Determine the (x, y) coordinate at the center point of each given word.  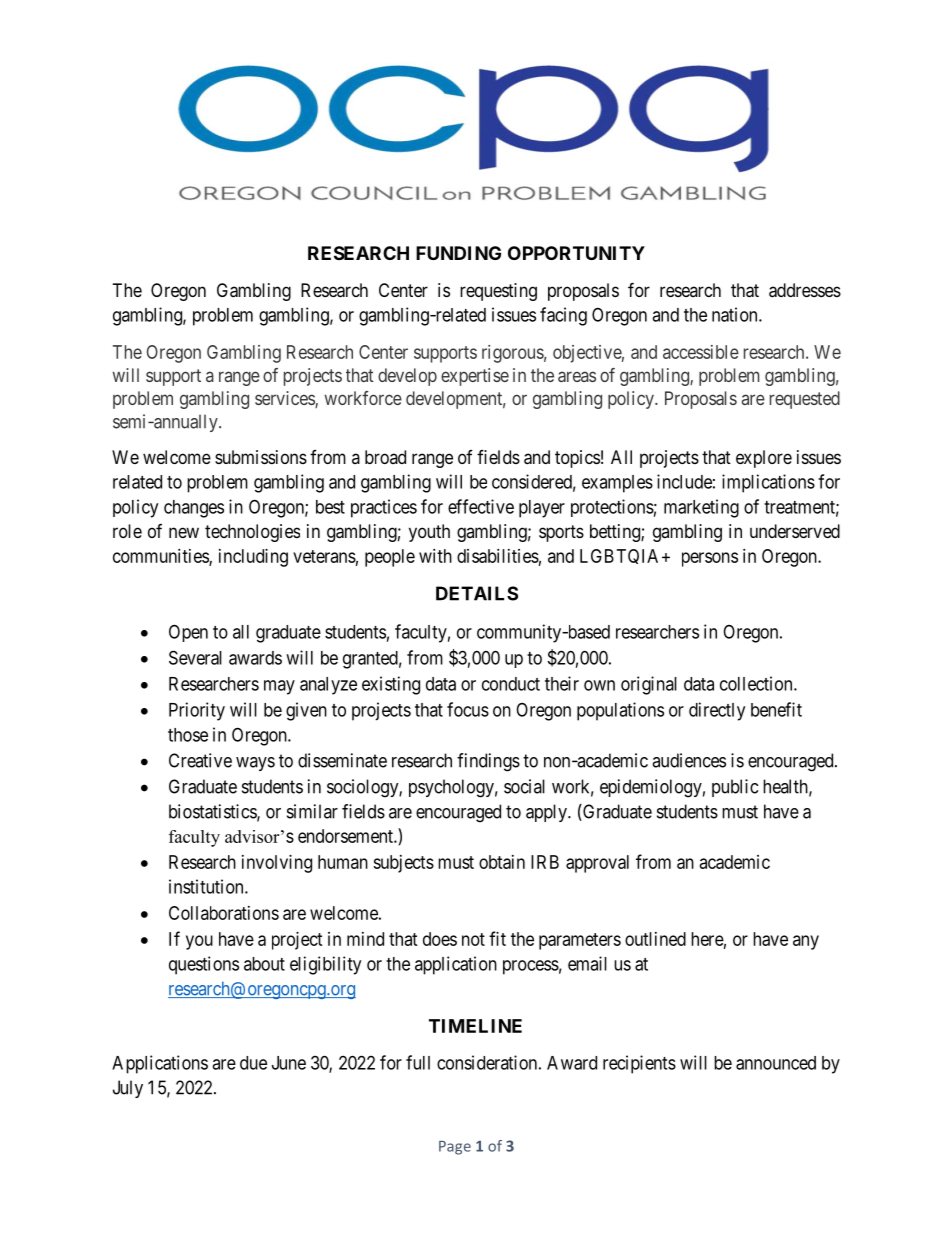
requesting (498, 292)
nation (736, 314)
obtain (502, 862)
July (128, 1089)
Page (455, 1148)
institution (207, 886)
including (253, 558)
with (435, 556)
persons (710, 559)
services (285, 399)
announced (776, 1063)
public (735, 788)
